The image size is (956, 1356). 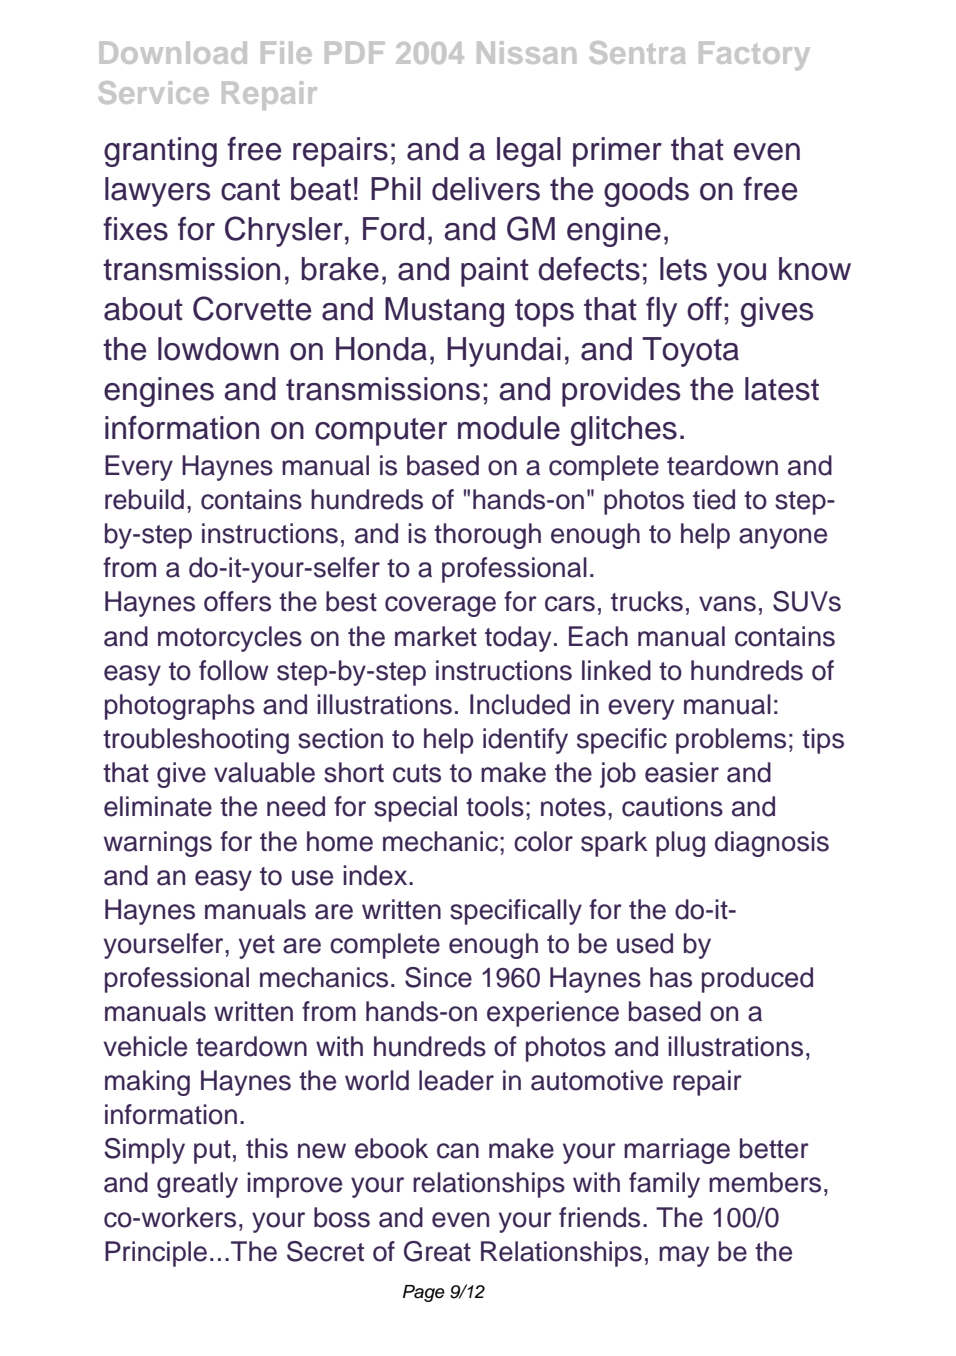 I want to click on Page, so click(x=424, y=1293).
